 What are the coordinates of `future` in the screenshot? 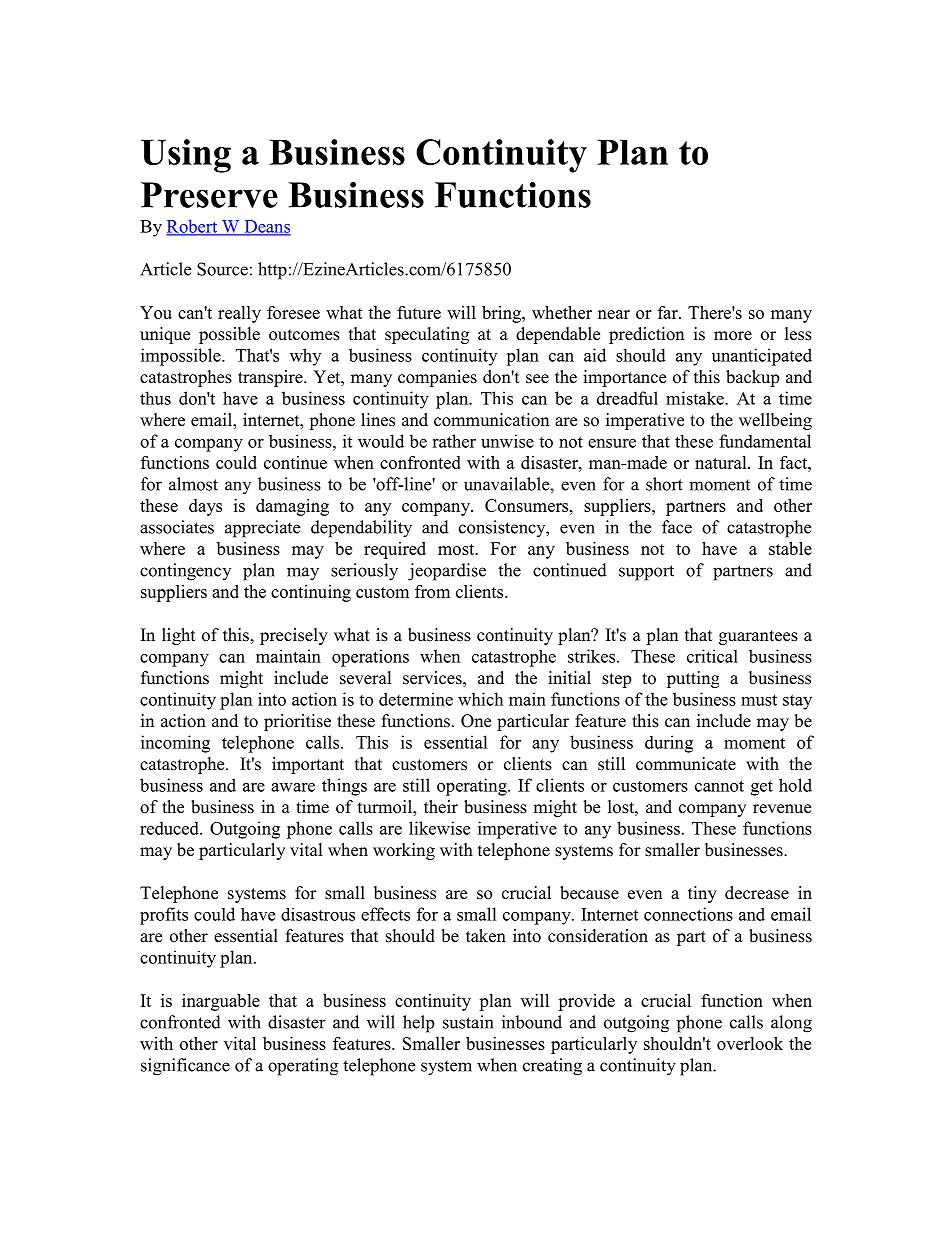 It's located at (419, 312).
